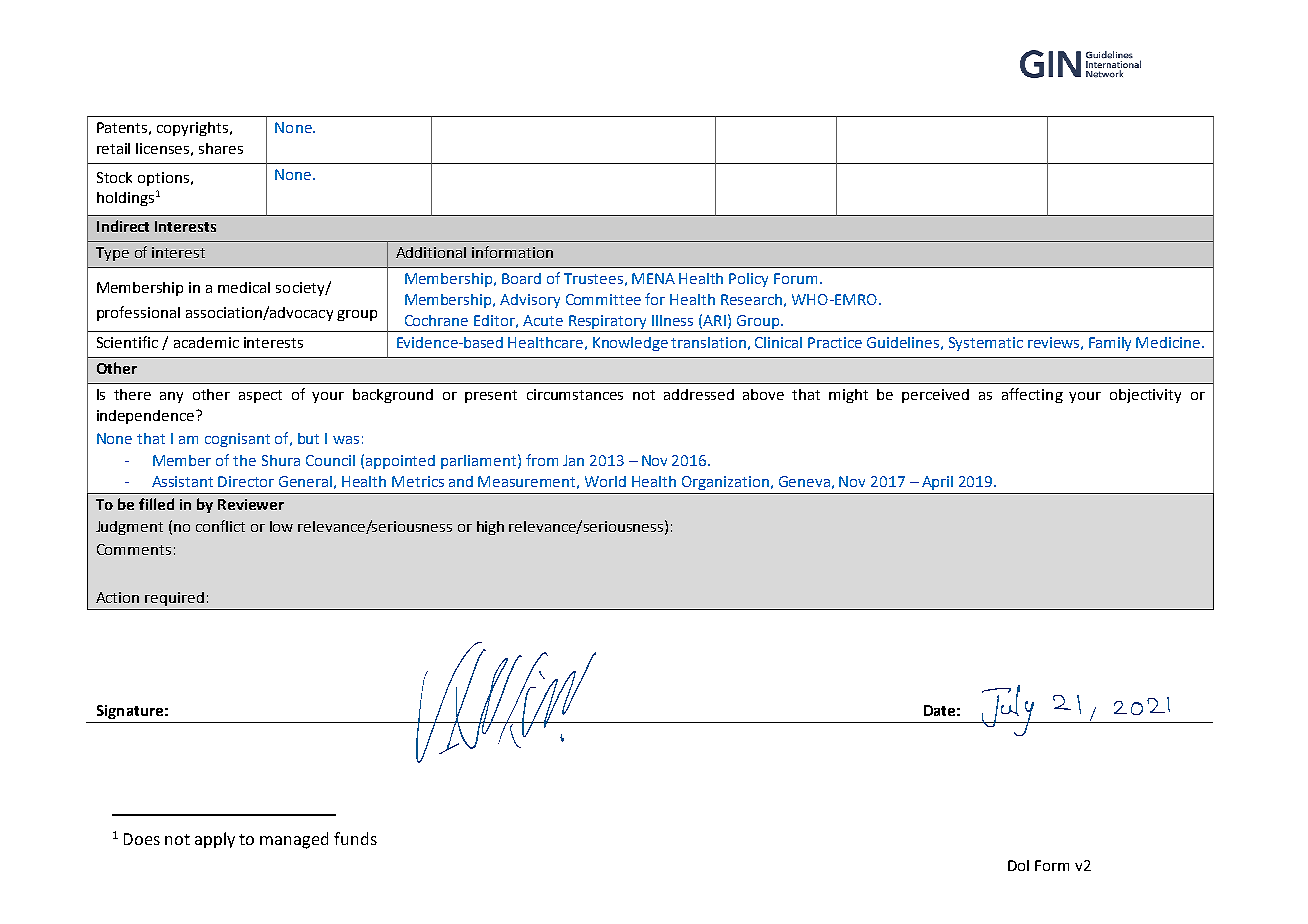 The width and height of the screenshot is (1308, 924). Describe the element at coordinates (221, 148) in the screenshot. I see `shares` at that location.
